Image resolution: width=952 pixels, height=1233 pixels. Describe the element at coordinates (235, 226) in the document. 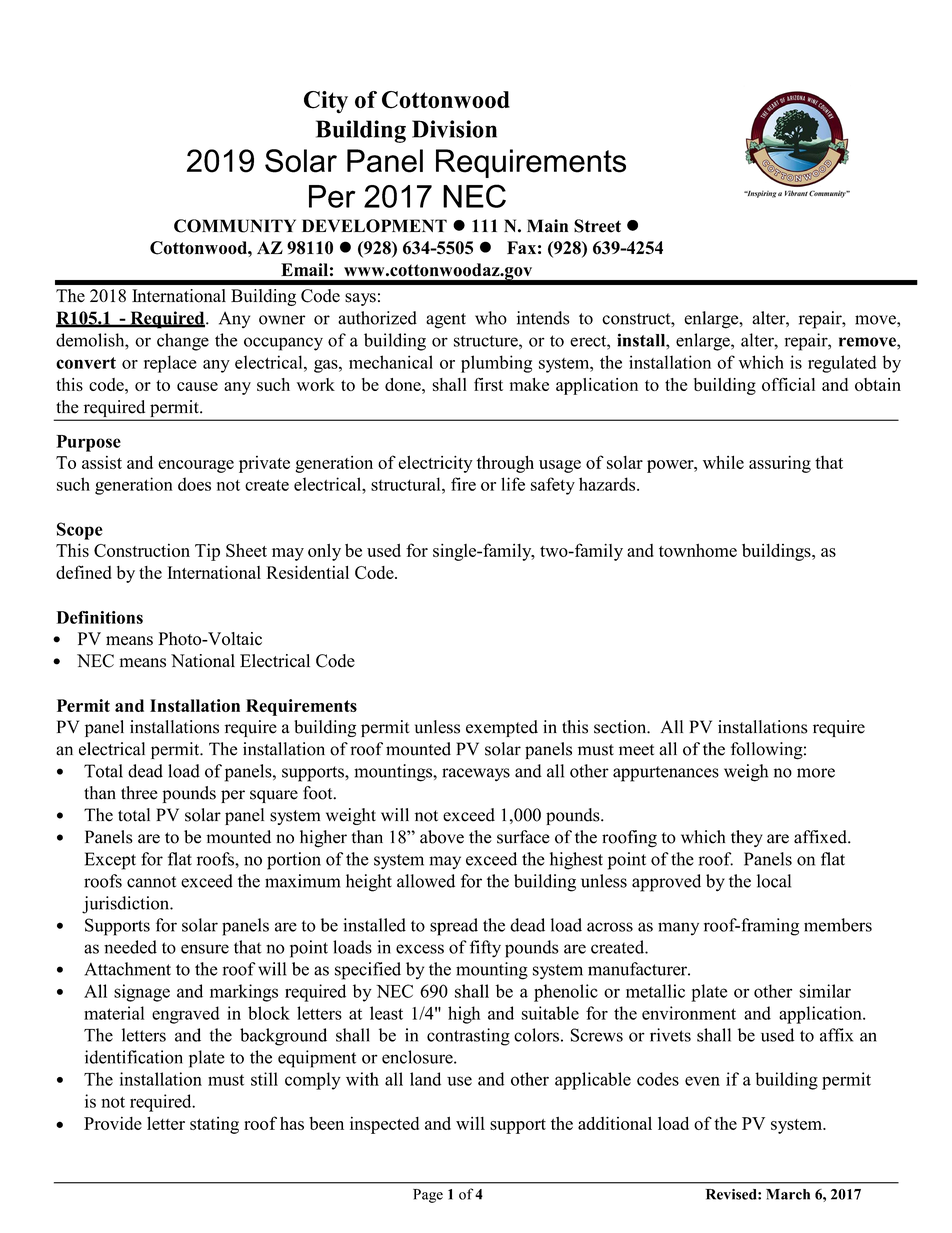

I see `COMMUNITY` at that location.
